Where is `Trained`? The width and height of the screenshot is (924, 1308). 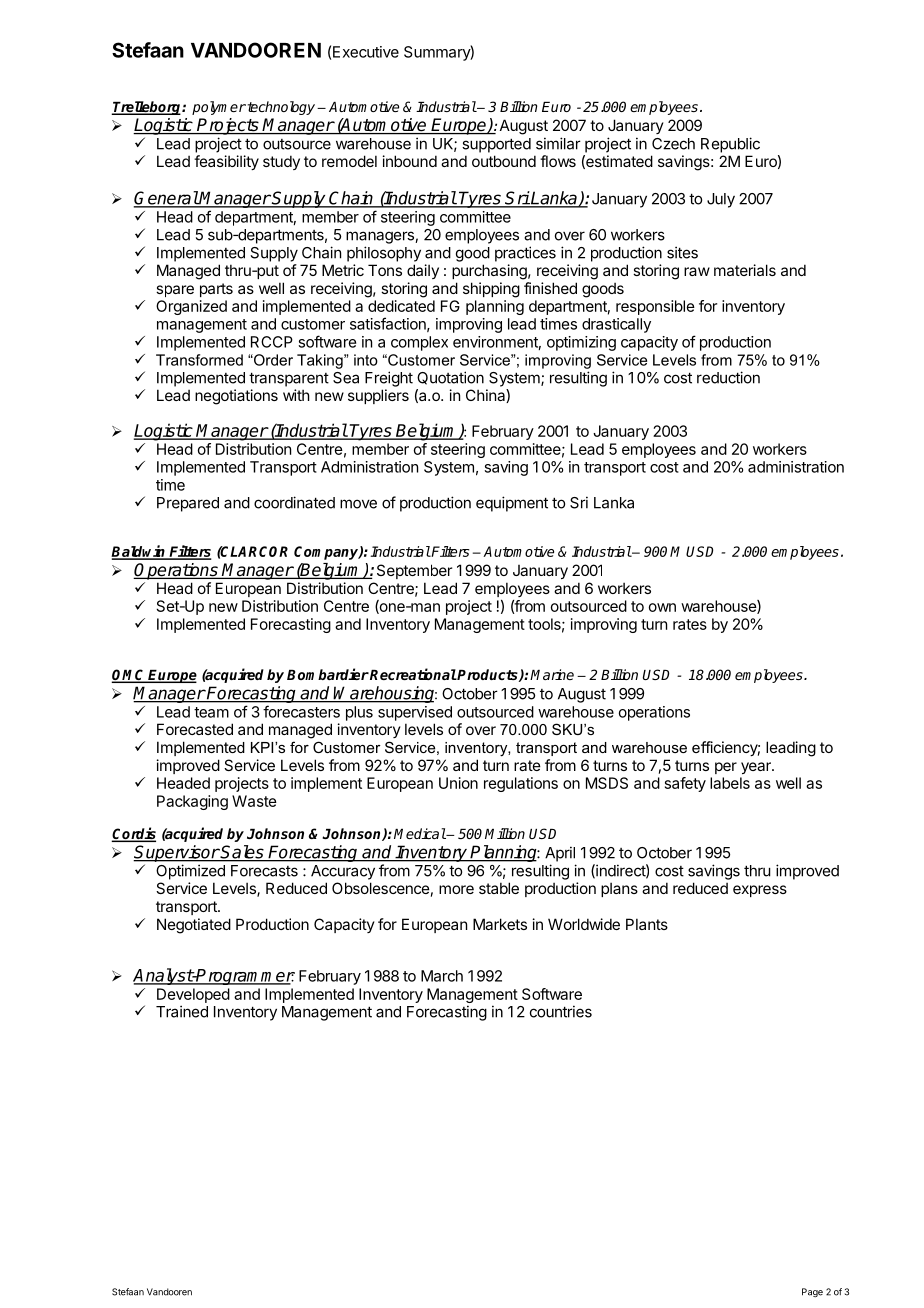 Trained is located at coordinates (182, 1011).
